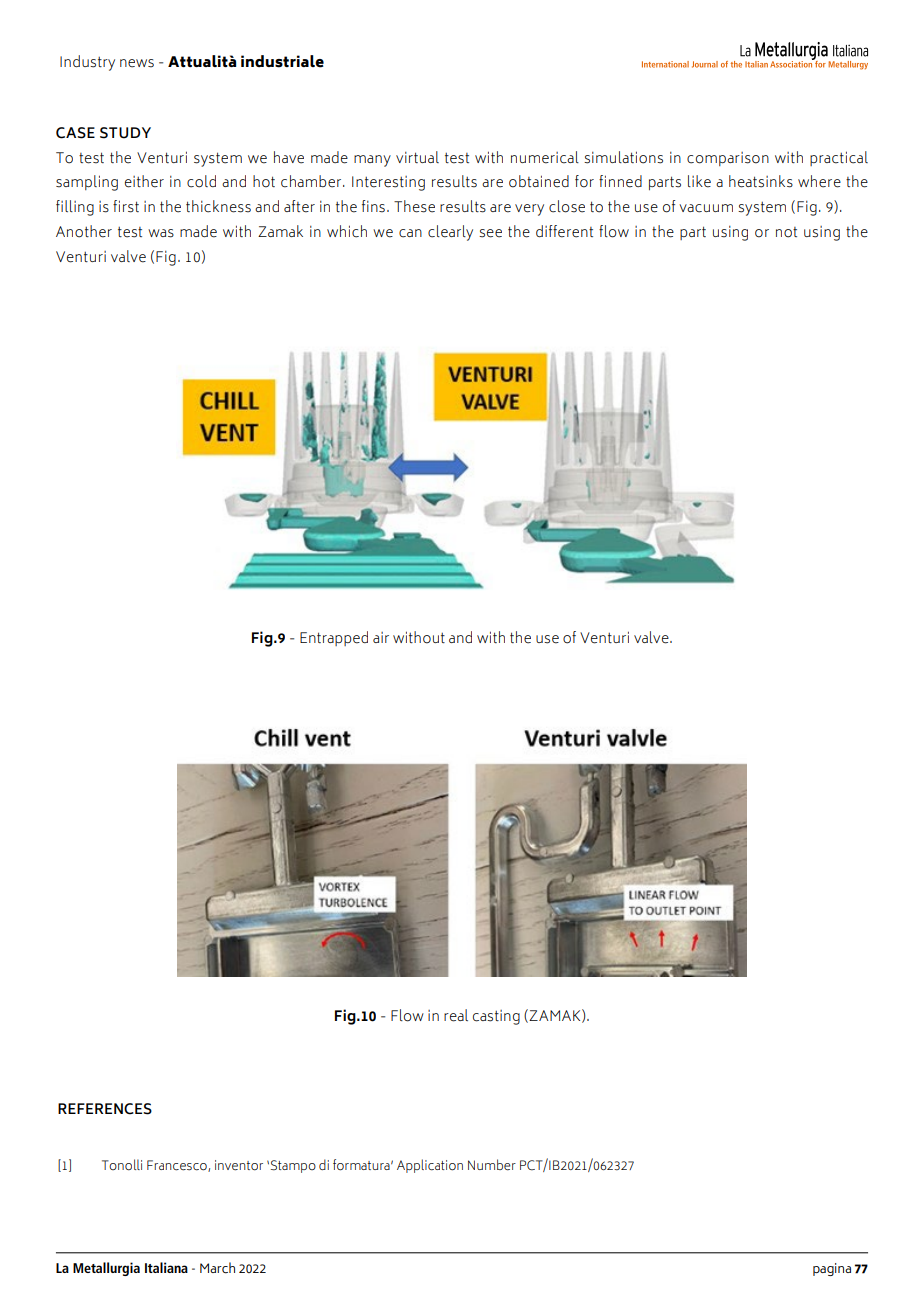 This image has width=924, height=1308. I want to click on air, so click(381, 637).
